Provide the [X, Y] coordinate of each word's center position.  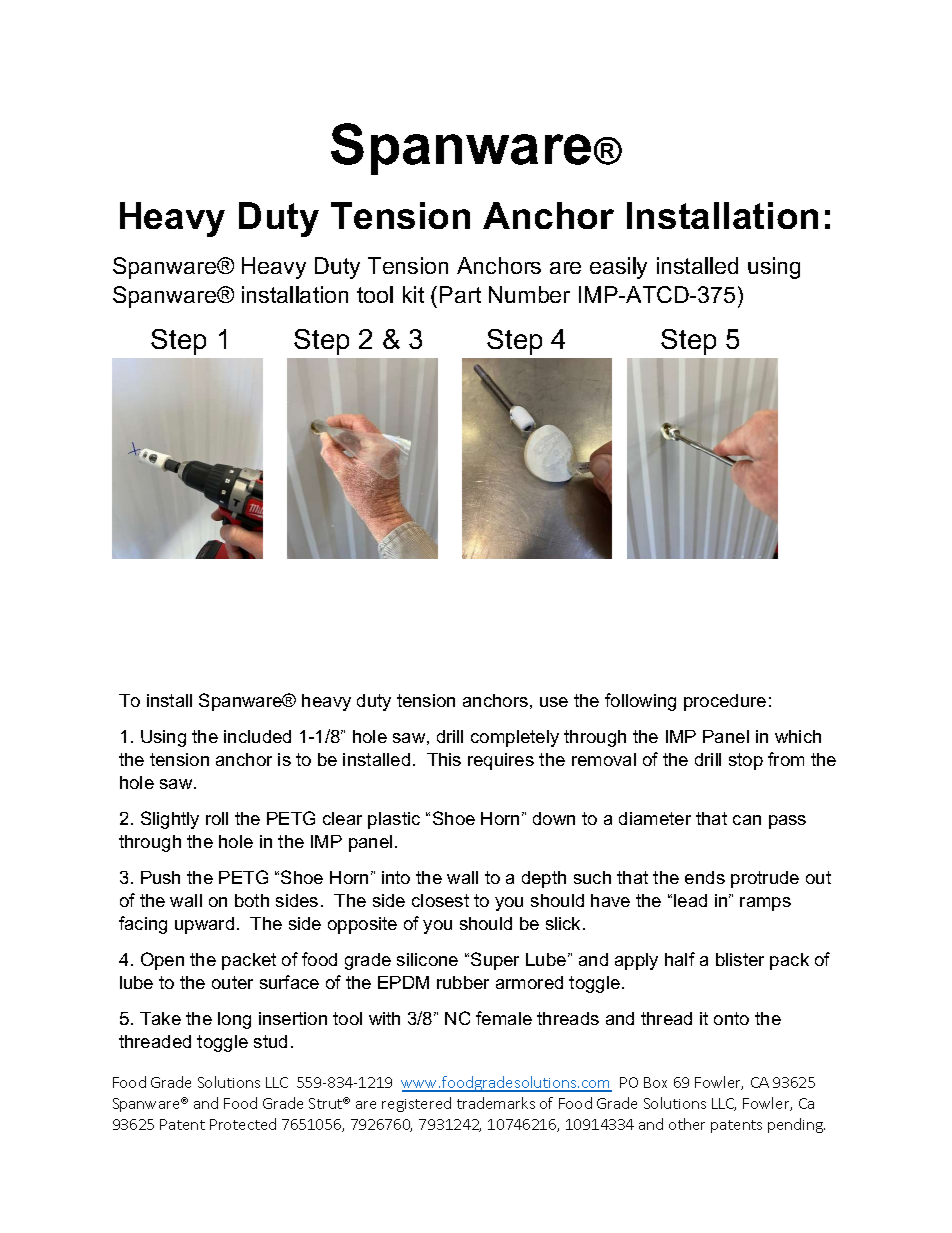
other [687, 1124]
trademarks [496, 1103]
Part [460, 294]
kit [413, 294]
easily [618, 268]
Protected [243, 1124]
